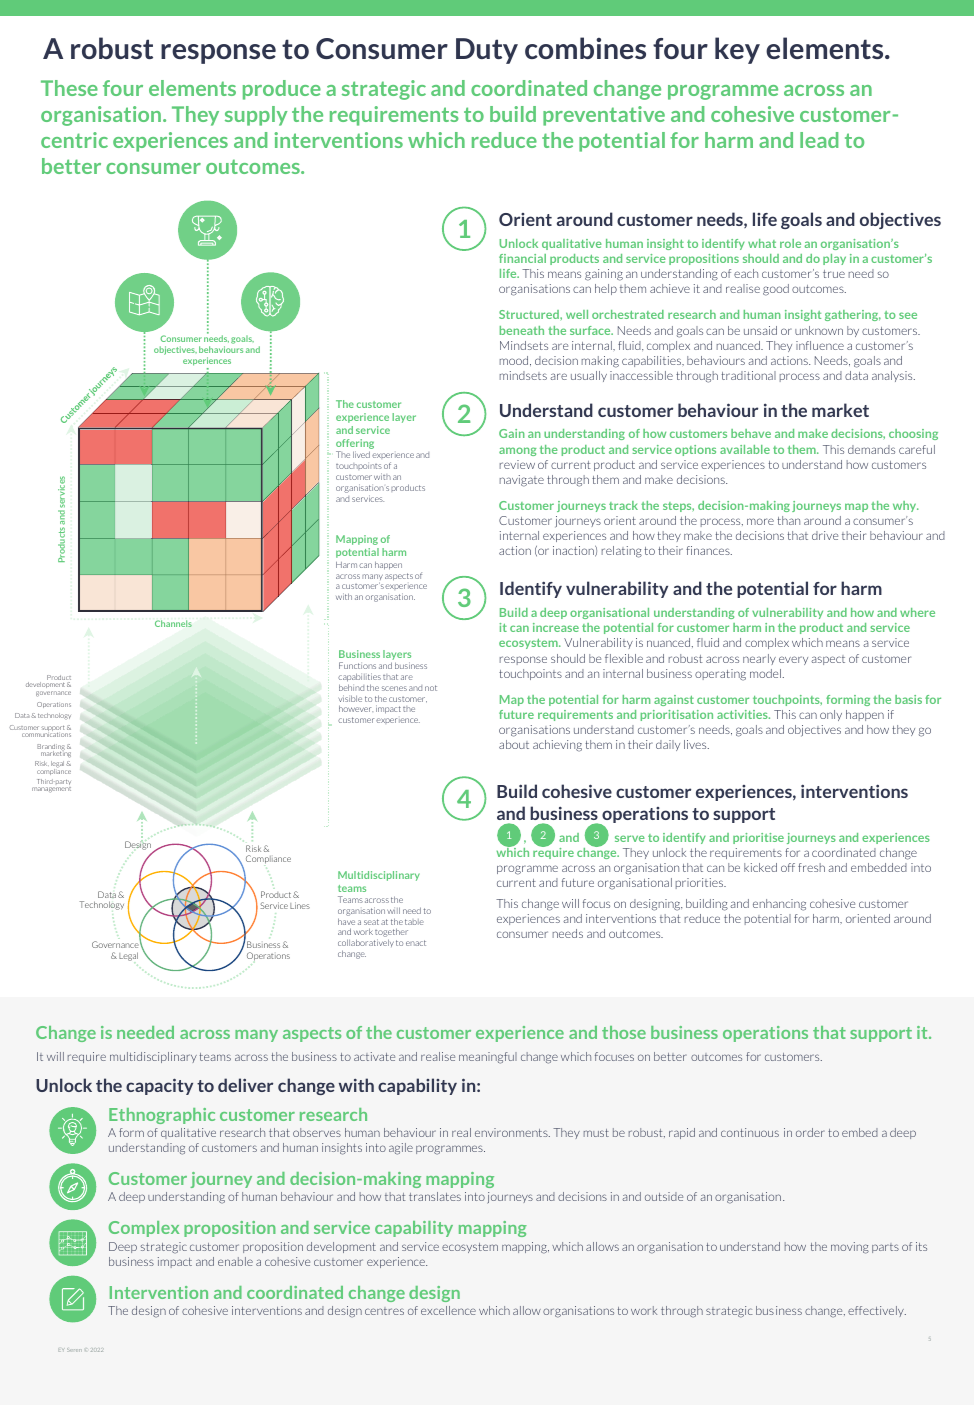 Image resolution: width=974 pixels, height=1406 pixels. Describe the element at coordinates (487, 51) in the document. I see `Duty` at that location.
